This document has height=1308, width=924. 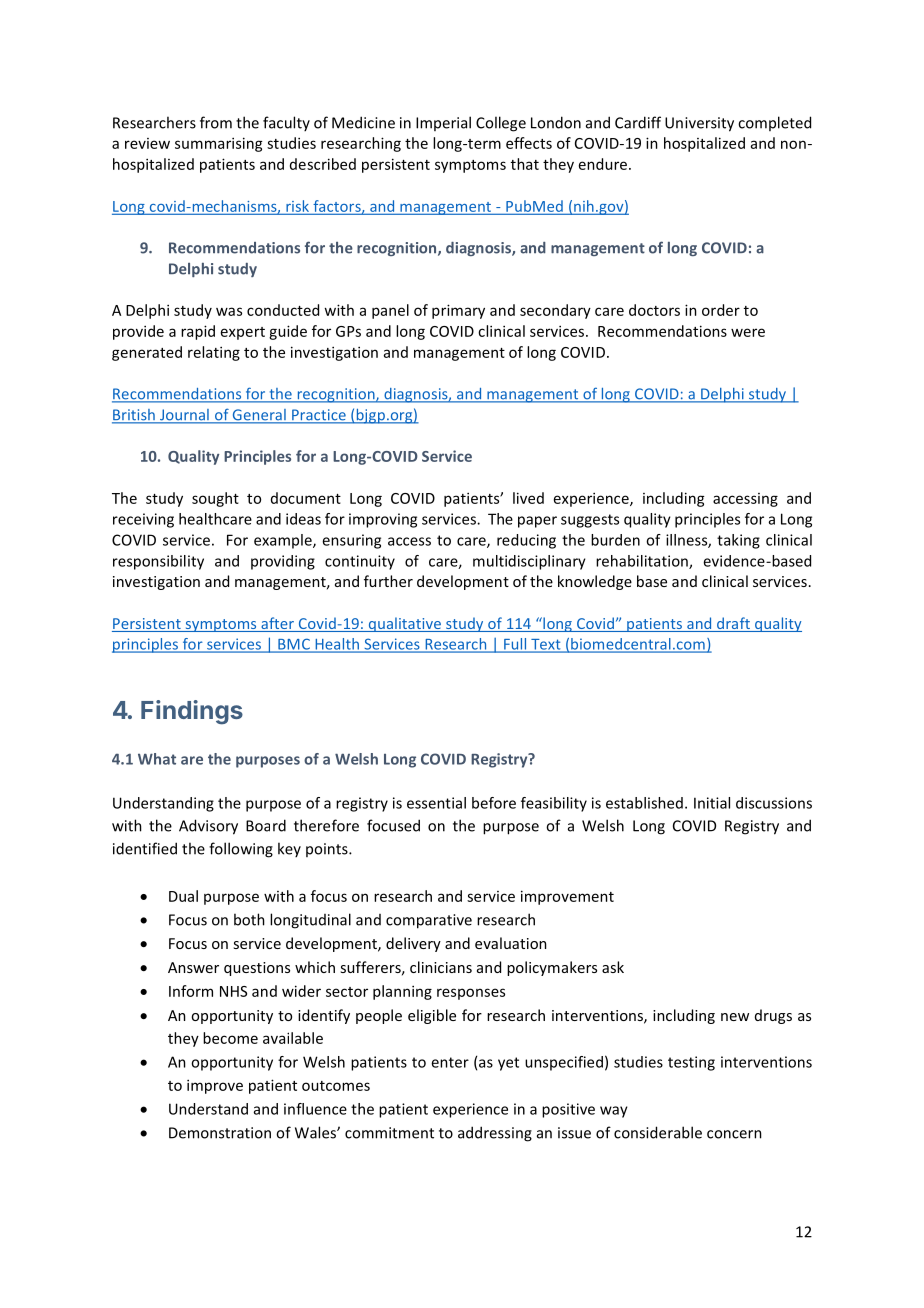 What do you see at coordinates (699, 124) in the document?
I see `University` at bounding box center [699, 124].
